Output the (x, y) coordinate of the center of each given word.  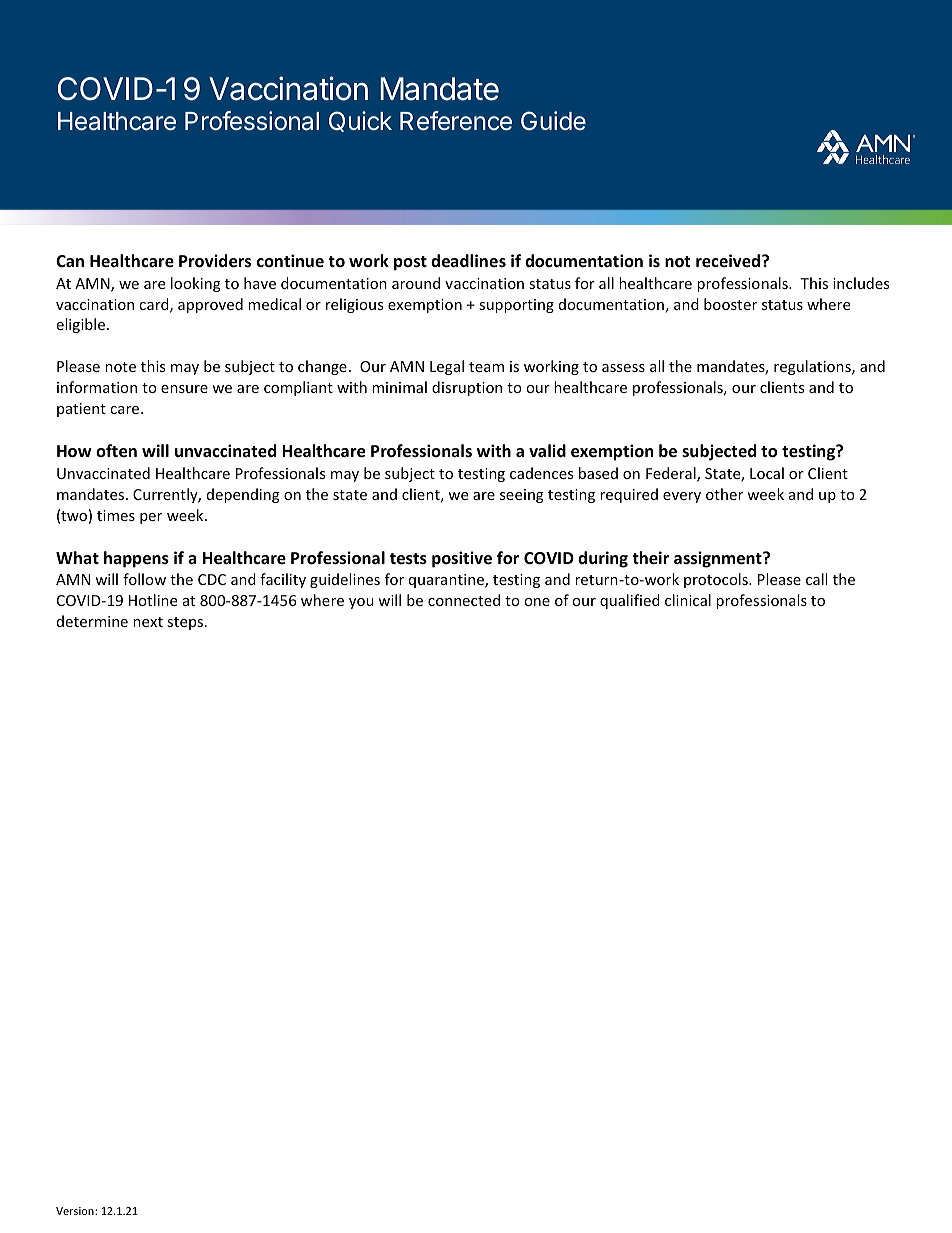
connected (464, 600)
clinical (688, 600)
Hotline (153, 600)
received (729, 261)
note (120, 367)
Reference (456, 121)
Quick (360, 121)
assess (623, 368)
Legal (447, 367)
